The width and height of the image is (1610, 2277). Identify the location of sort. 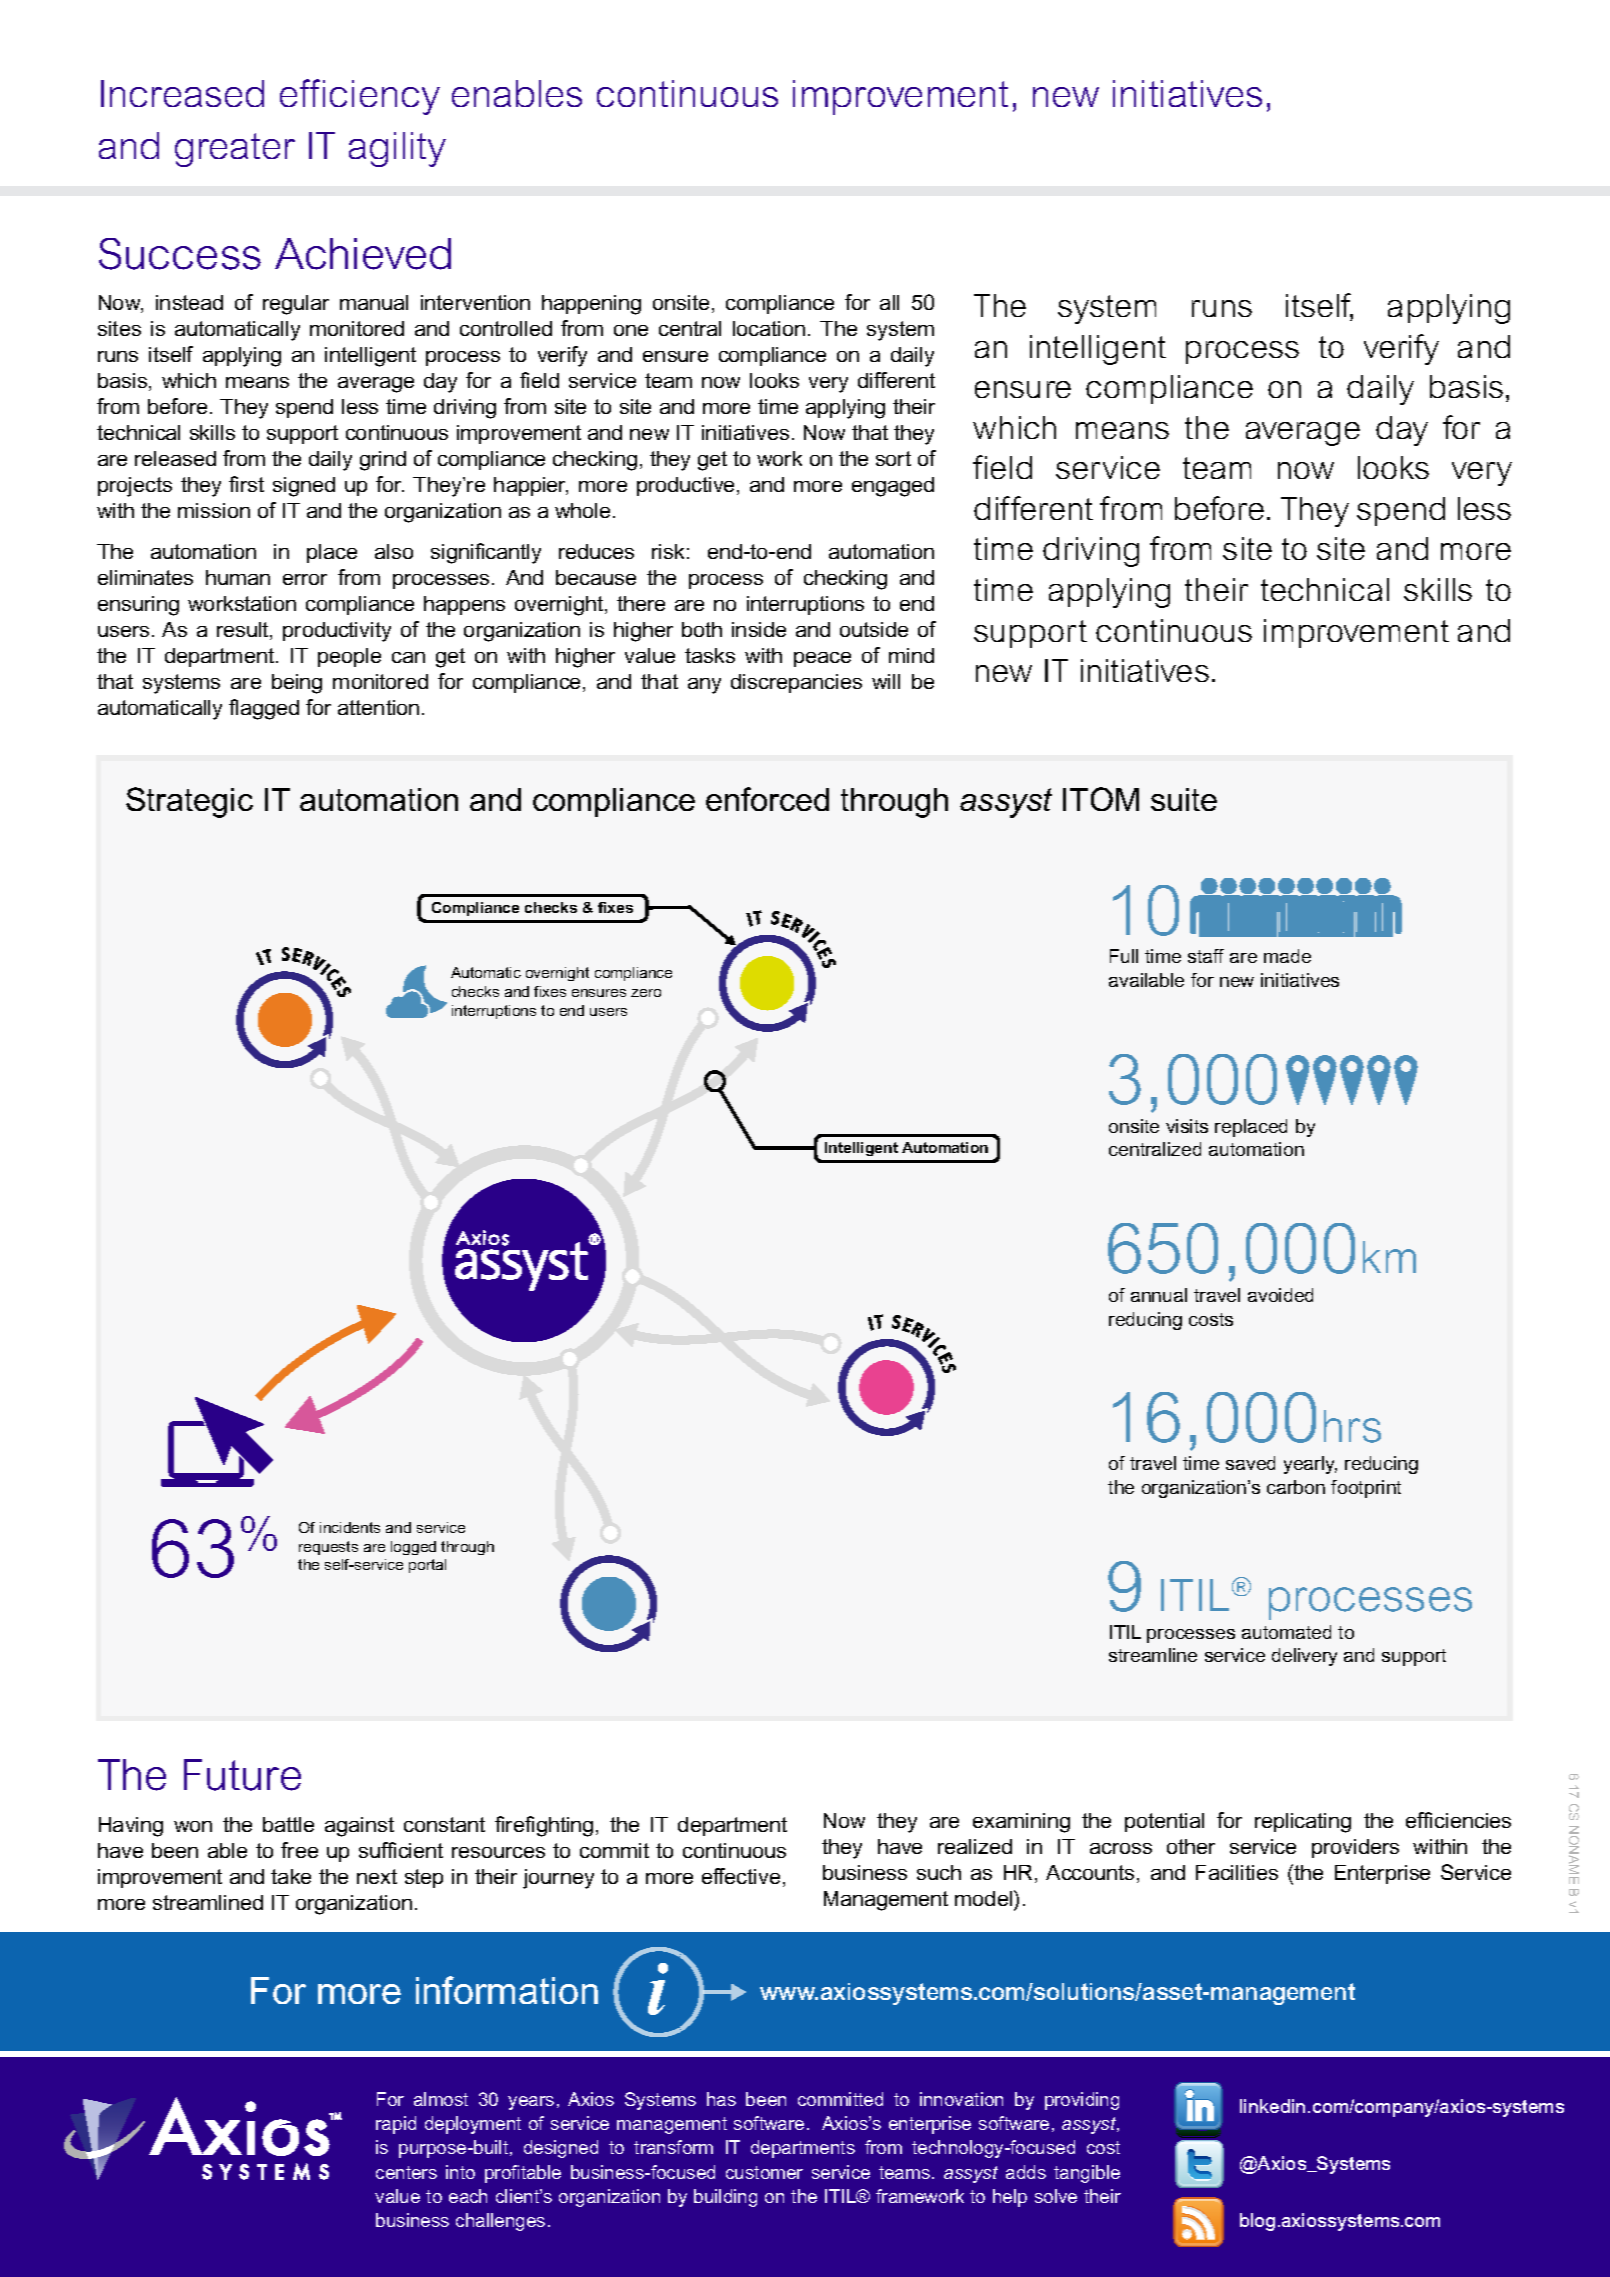
(893, 458).
